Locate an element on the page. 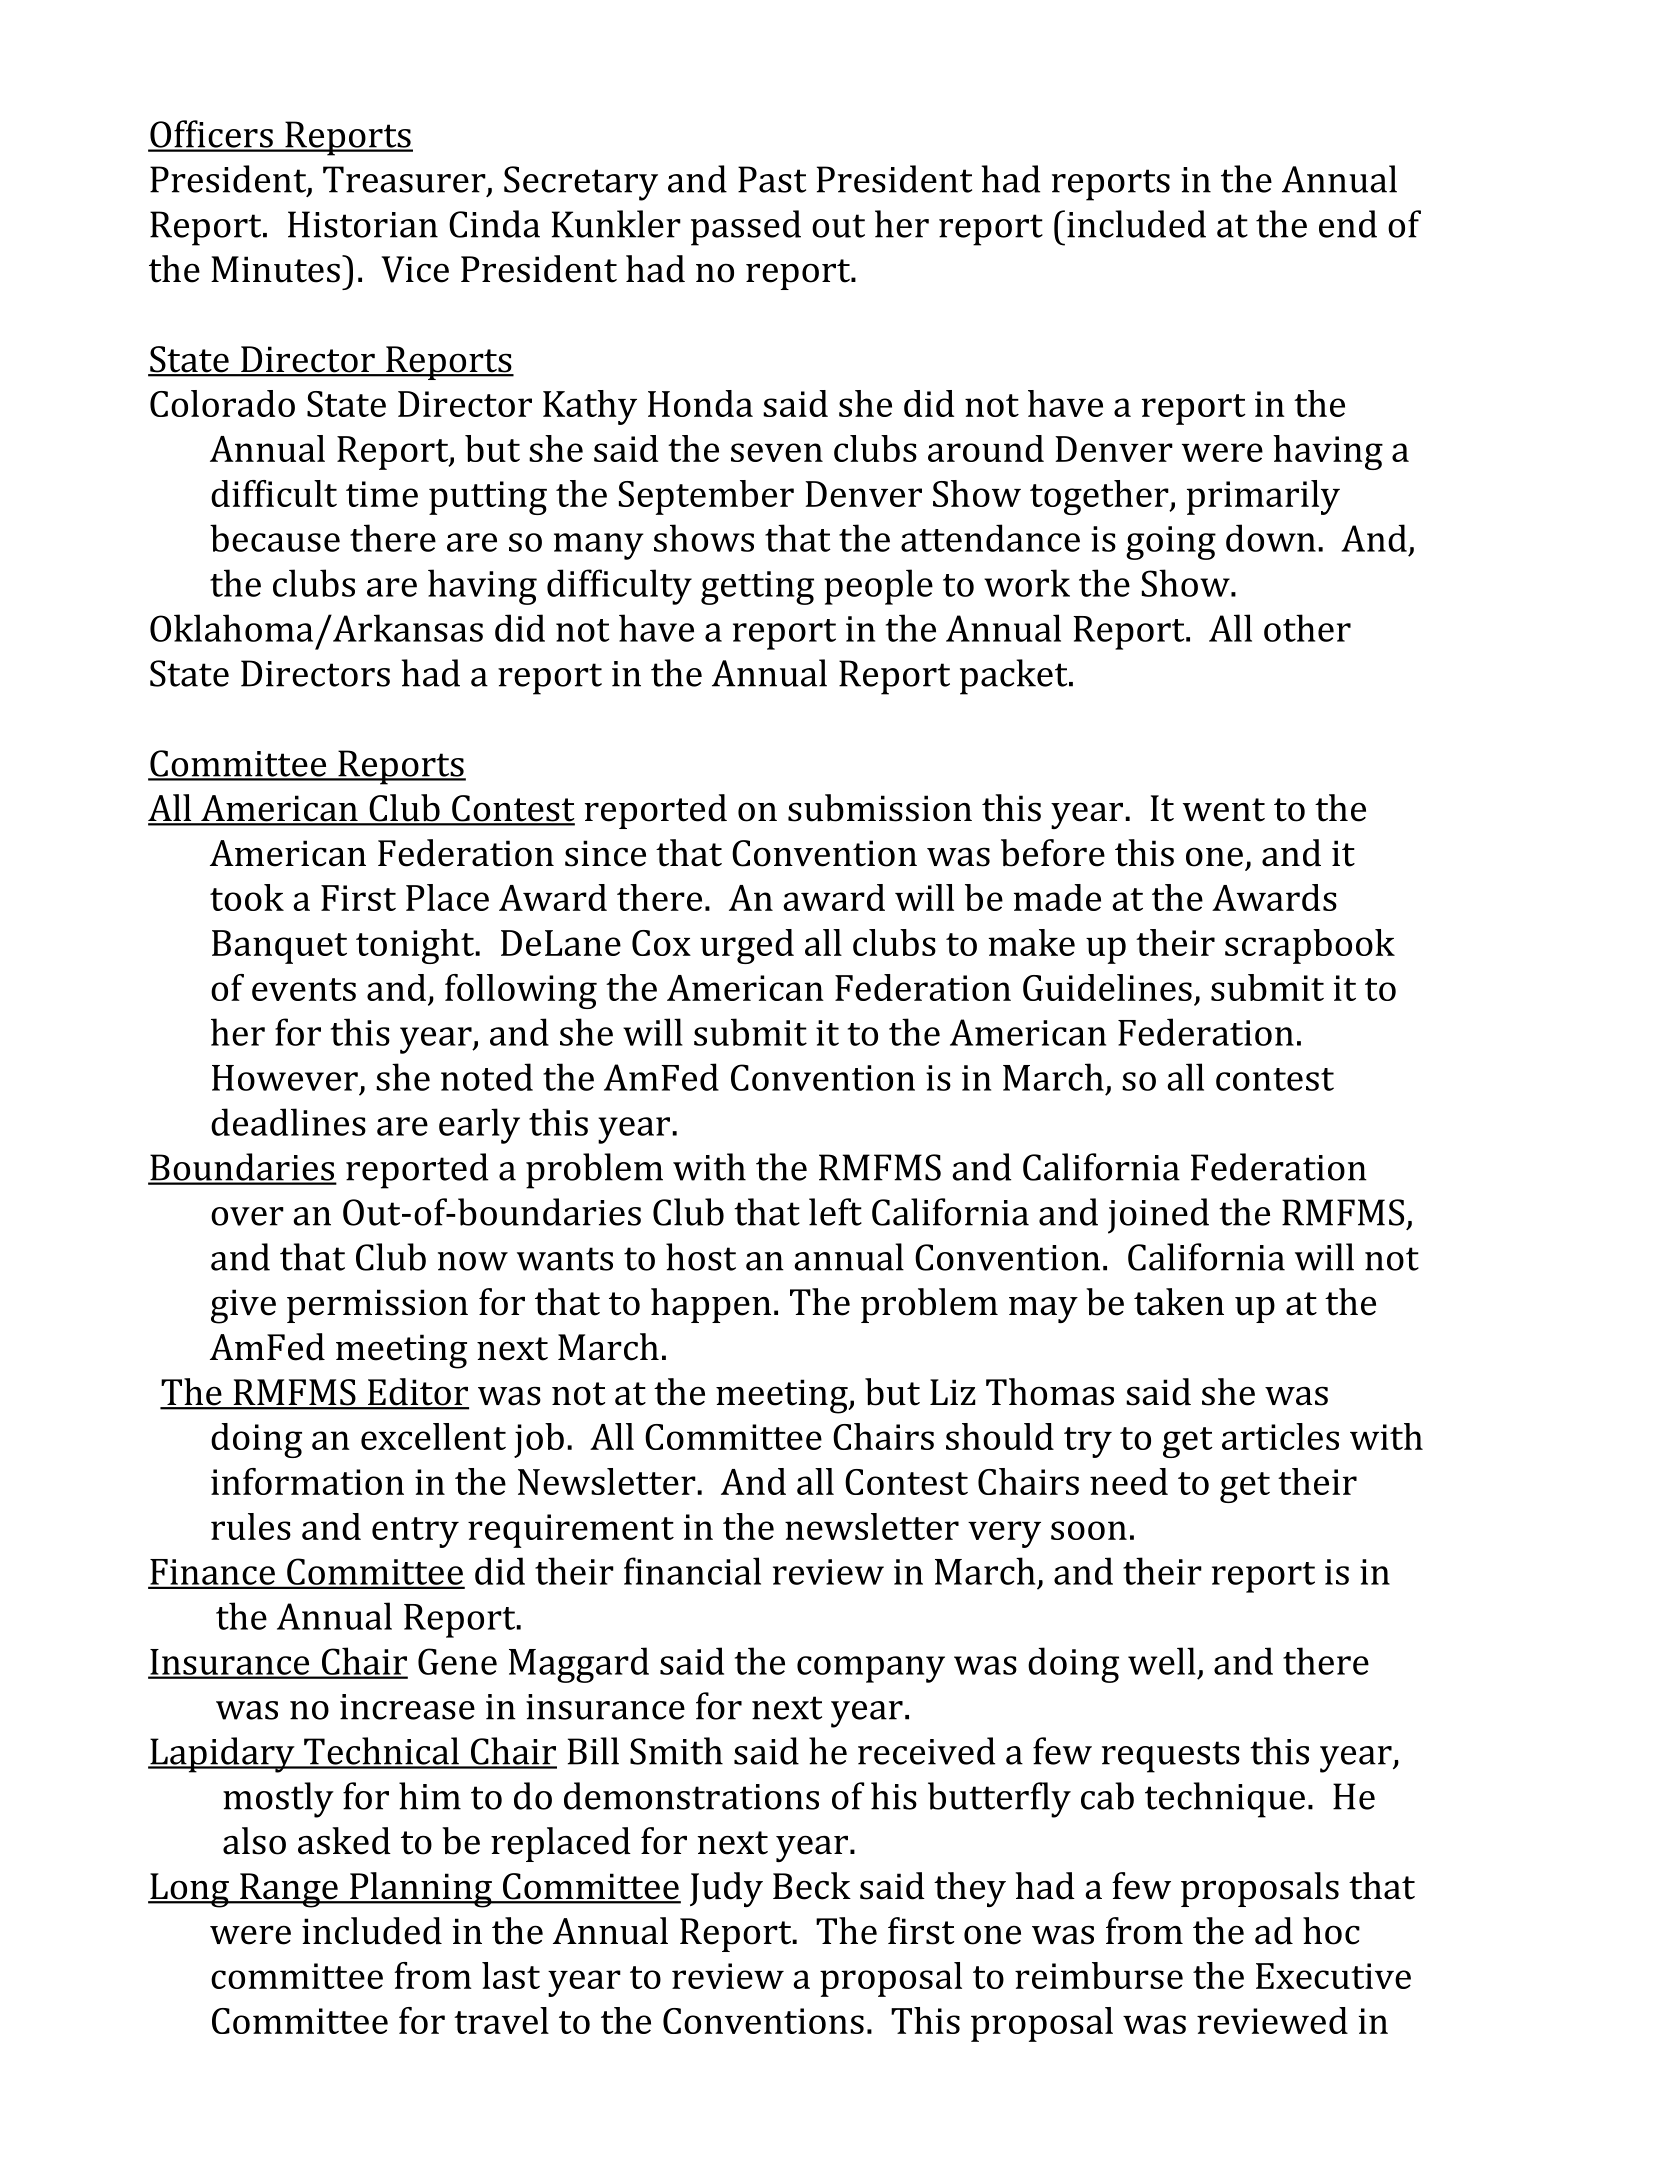 The image size is (1676, 2169). Historian is located at coordinates (363, 224).
